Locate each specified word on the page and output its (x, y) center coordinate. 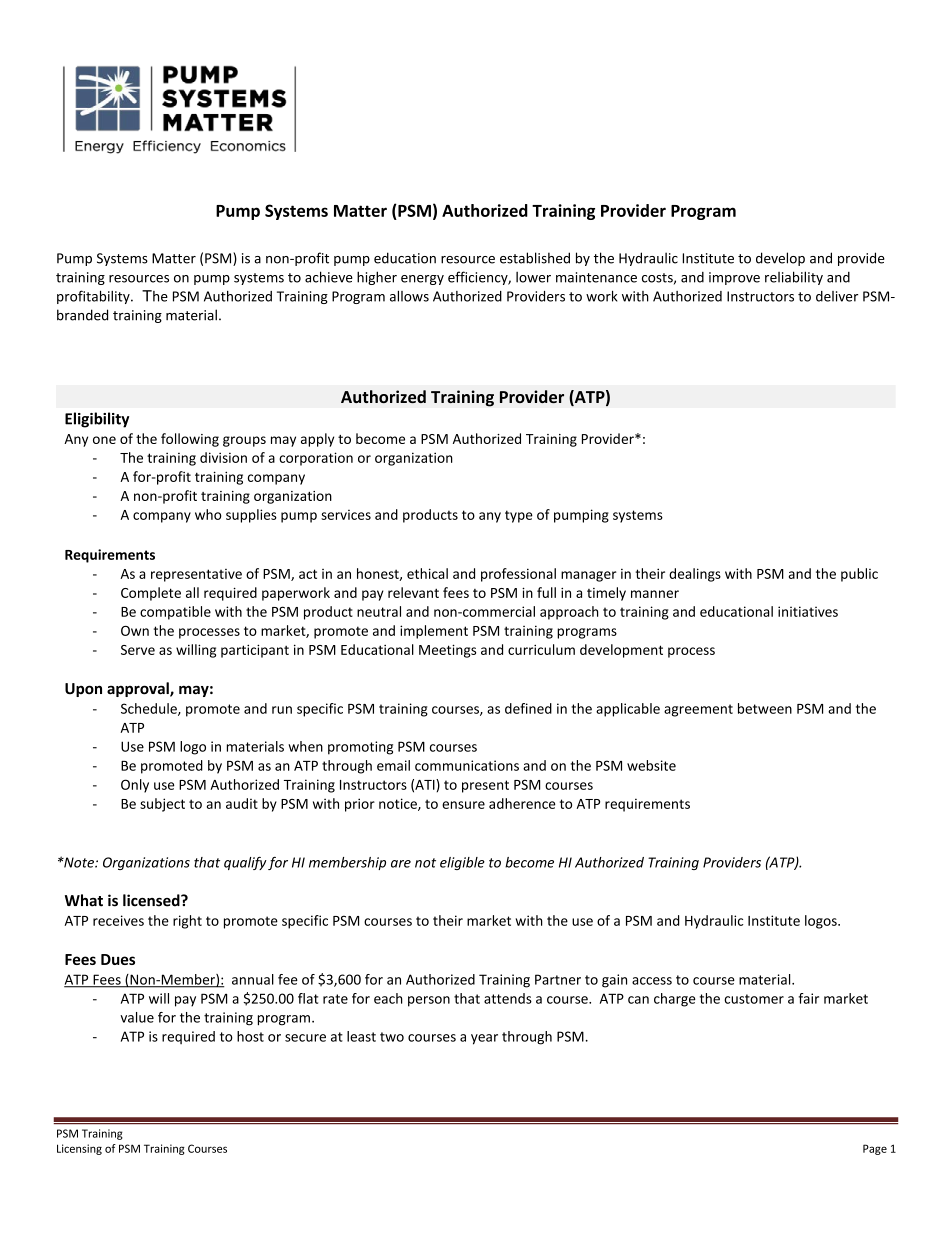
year (484, 1039)
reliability (794, 278)
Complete (151, 594)
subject (162, 805)
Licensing (79, 1149)
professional (518, 575)
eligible (462, 863)
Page (875, 1149)
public (859, 575)
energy (422, 280)
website (651, 765)
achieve (329, 277)
